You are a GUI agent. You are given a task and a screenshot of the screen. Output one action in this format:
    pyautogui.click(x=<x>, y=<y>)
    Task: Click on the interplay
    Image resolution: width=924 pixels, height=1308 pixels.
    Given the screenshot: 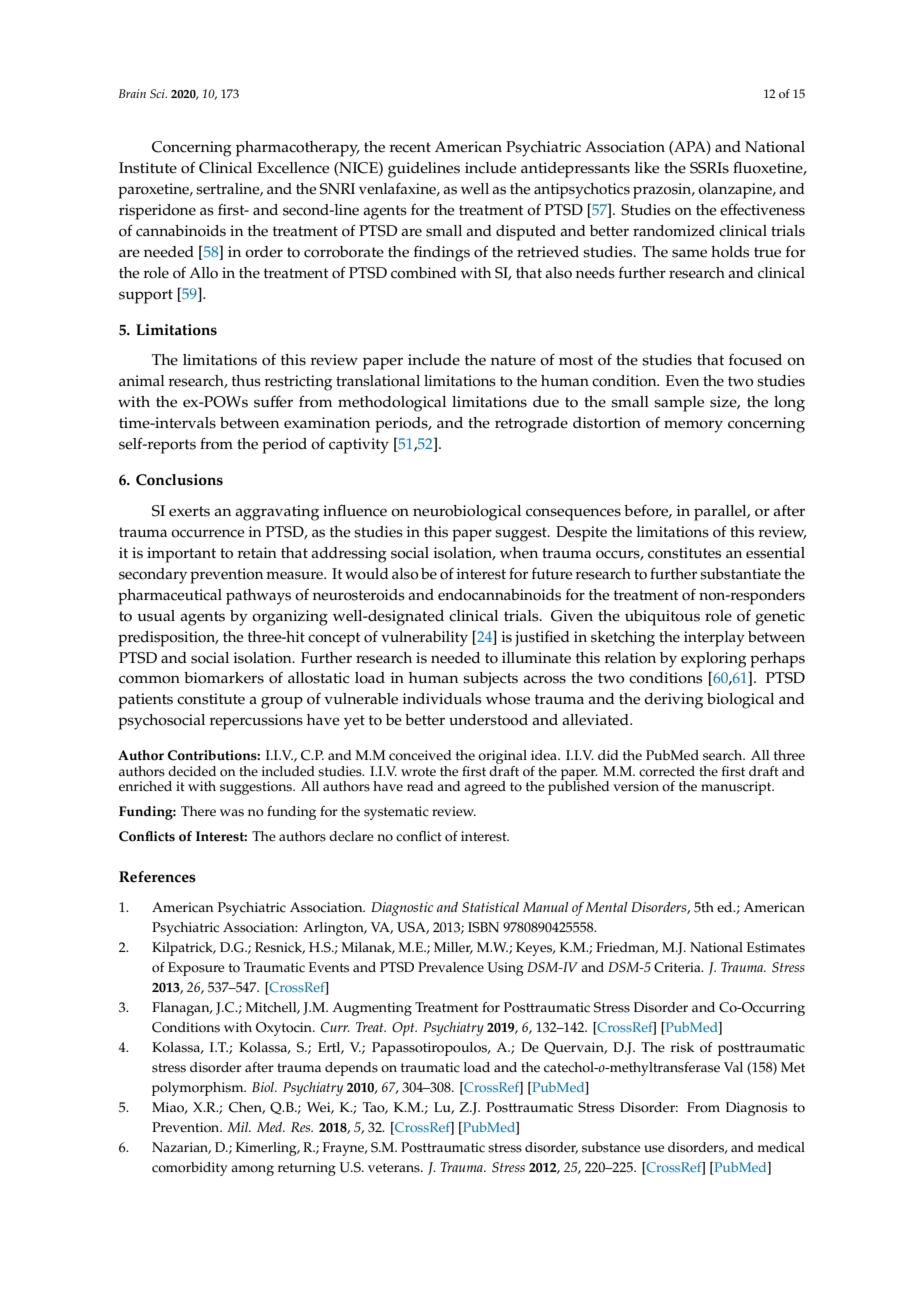 What is the action you would take?
    pyautogui.click(x=714, y=639)
